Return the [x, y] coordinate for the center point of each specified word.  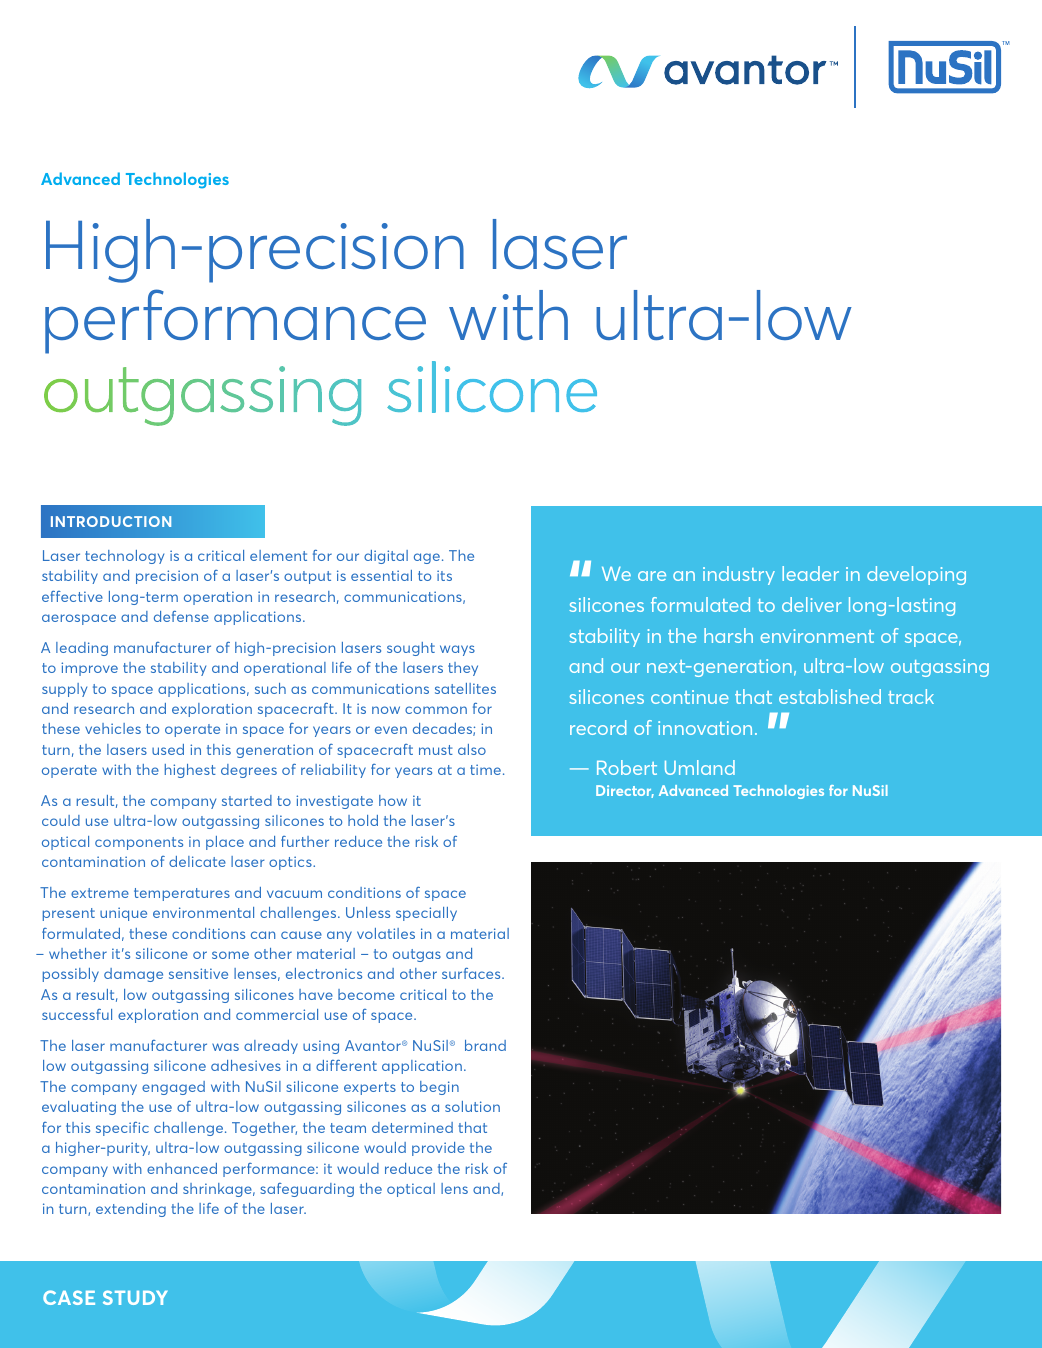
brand [485, 1045]
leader [810, 573]
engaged [173, 1088]
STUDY [135, 1297]
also [472, 749]
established [830, 696]
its [444, 575]
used [168, 749]
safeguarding [307, 1190]
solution [472, 1106]
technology [124, 557]
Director [625, 791]
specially [426, 914]
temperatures [182, 894]
